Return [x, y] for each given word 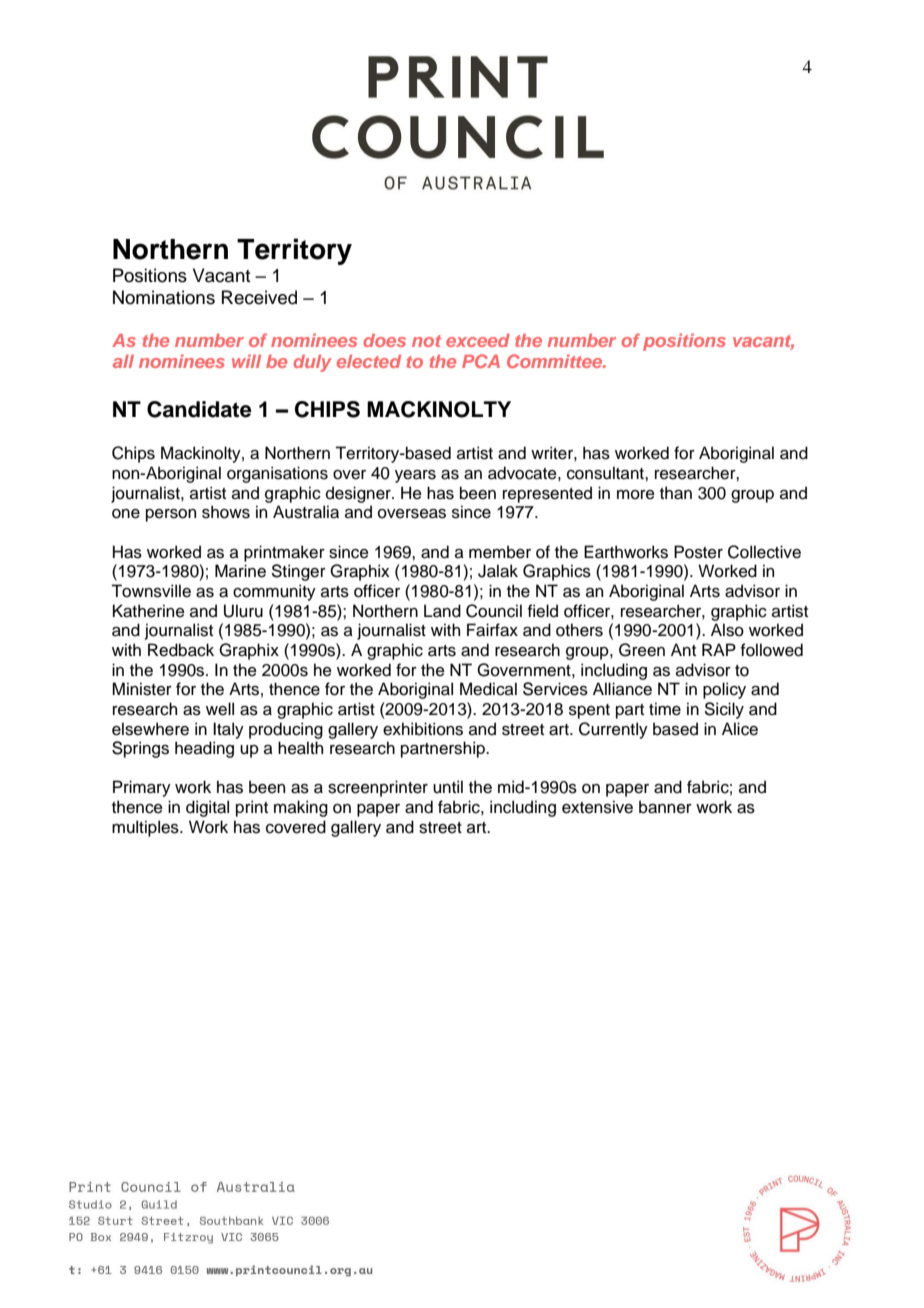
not [426, 341]
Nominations [164, 297]
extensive [597, 807]
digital [207, 808]
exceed [478, 340]
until [448, 787]
